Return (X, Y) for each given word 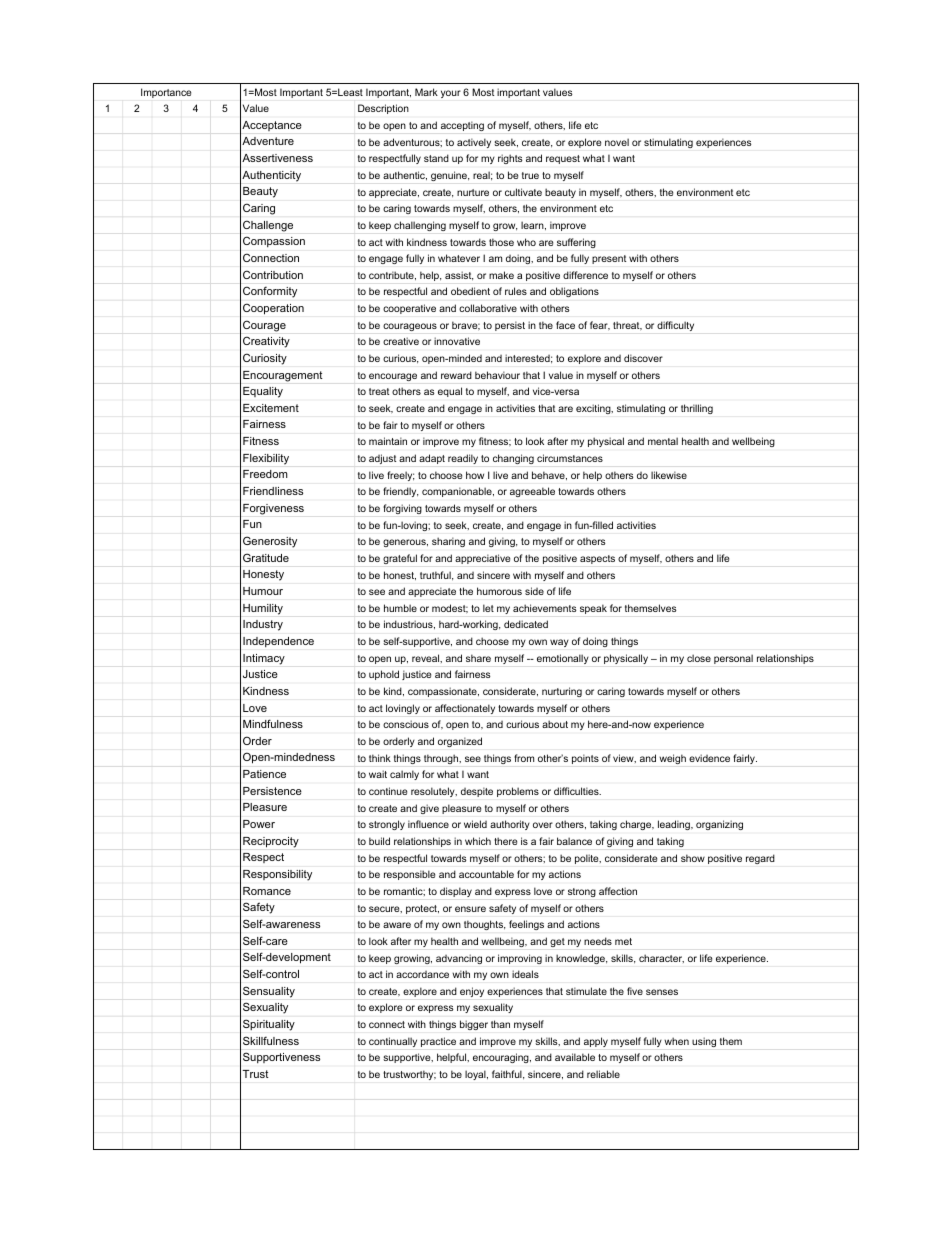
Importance (166, 93)
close (699, 658)
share (478, 658)
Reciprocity (271, 842)
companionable (458, 492)
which (478, 841)
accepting (462, 126)
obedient (470, 291)
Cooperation (273, 309)
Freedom (265, 474)
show (693, 858)
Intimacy (264, 659)
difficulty (675, 326)
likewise (669, 475)
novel (617, 142)
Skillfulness (271, 1041)
